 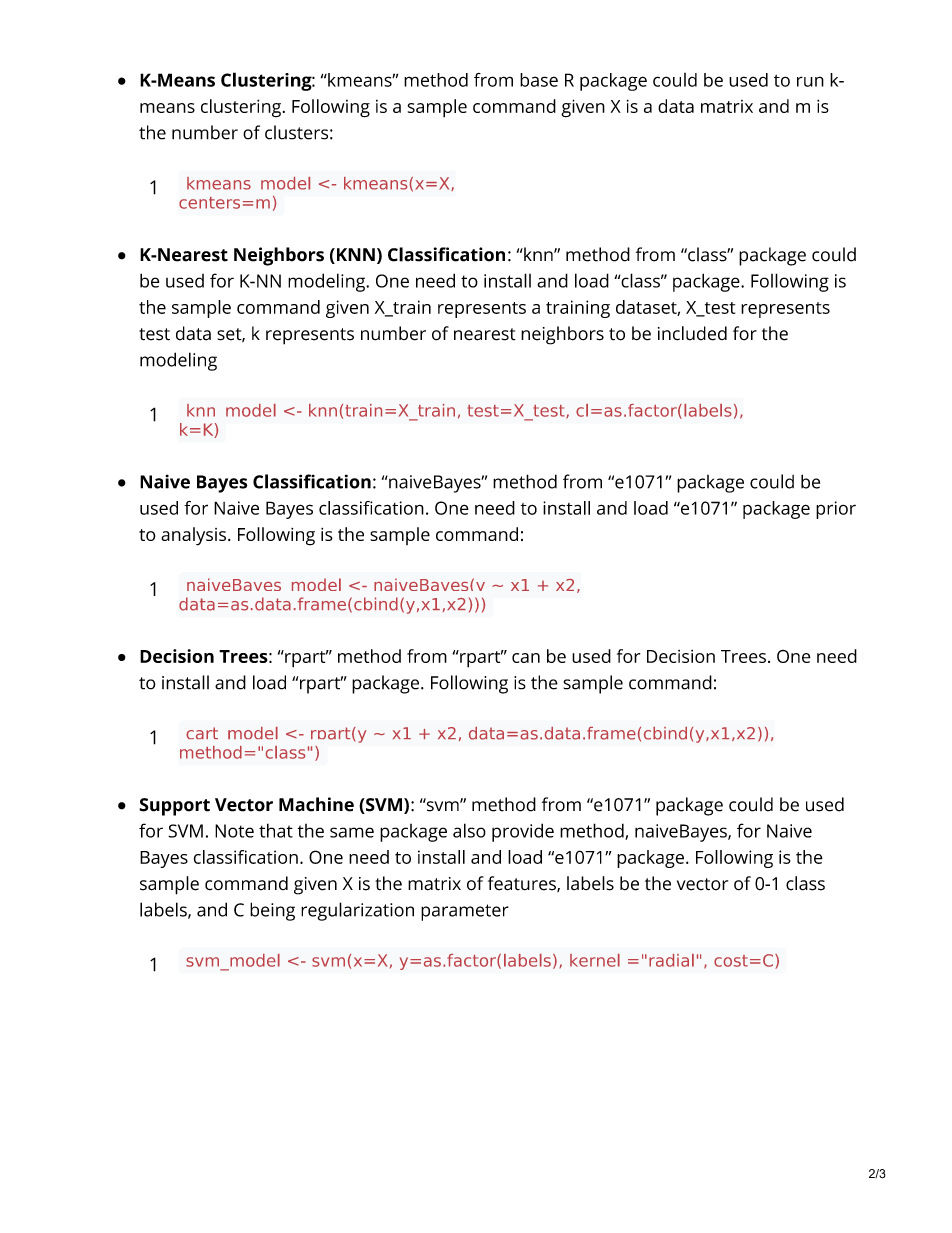 What do you see at coordinates (810, 81) in the screenshot?
I see `run` at bounding box center [810, 81].
